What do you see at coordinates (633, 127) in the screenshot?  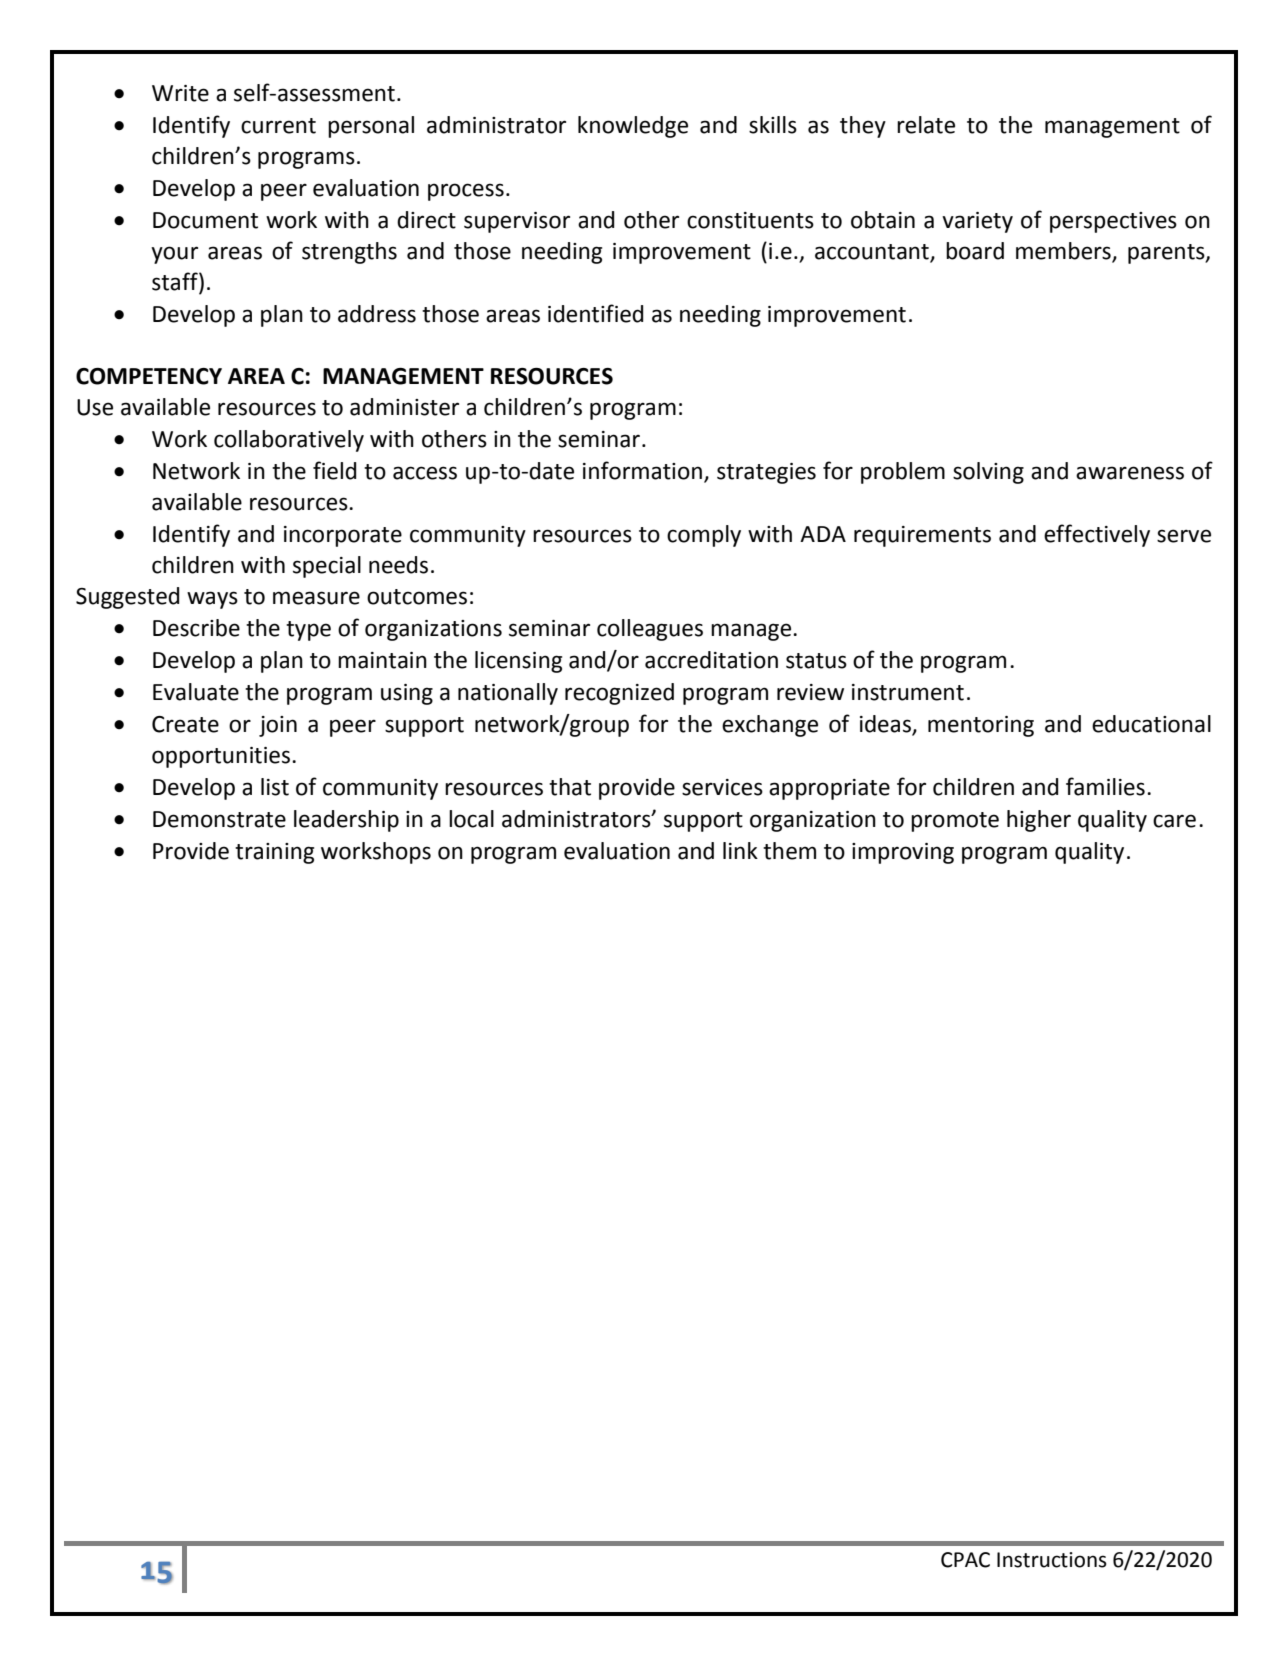 I see `knowledge` at bounding box center [633, 127].
